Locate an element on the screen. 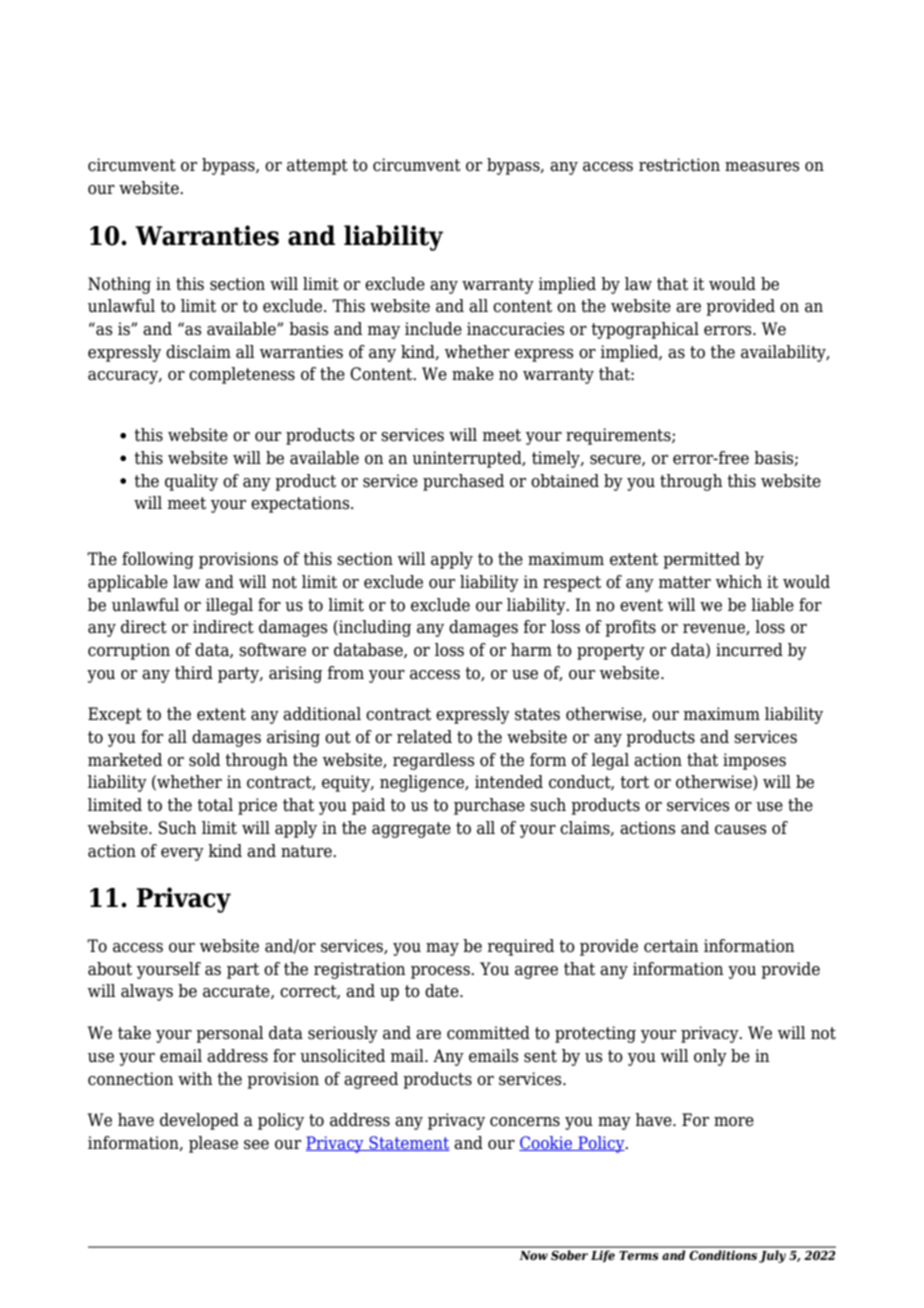  third is located at coordinates (194, 673).
